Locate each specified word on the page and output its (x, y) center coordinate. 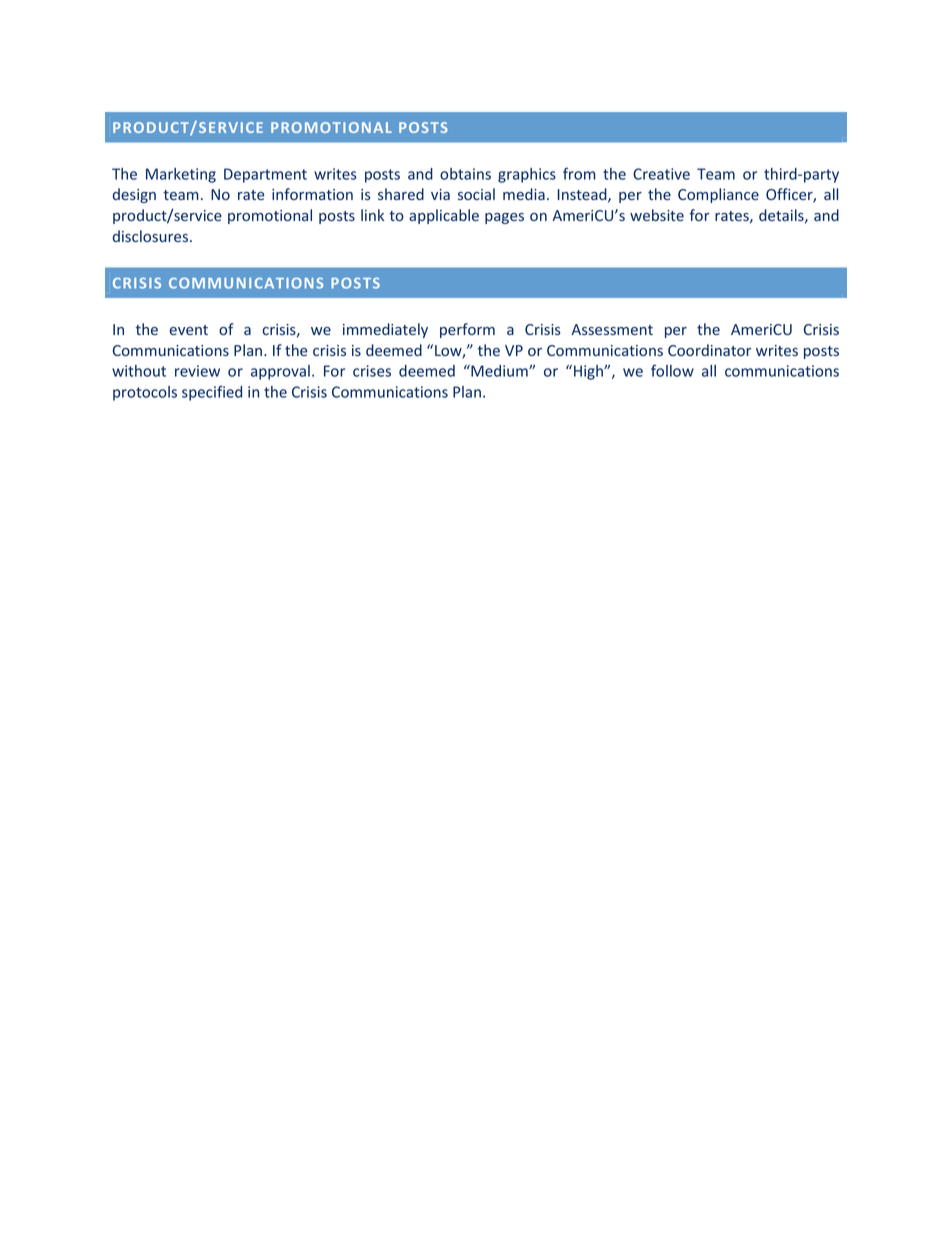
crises (372, 371)
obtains (465, 174)
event (189, 330)
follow (672, 370)
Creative (661, 174)
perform (467, 330)
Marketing (181, 175)
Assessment (612, 329)
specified (212, 393)
